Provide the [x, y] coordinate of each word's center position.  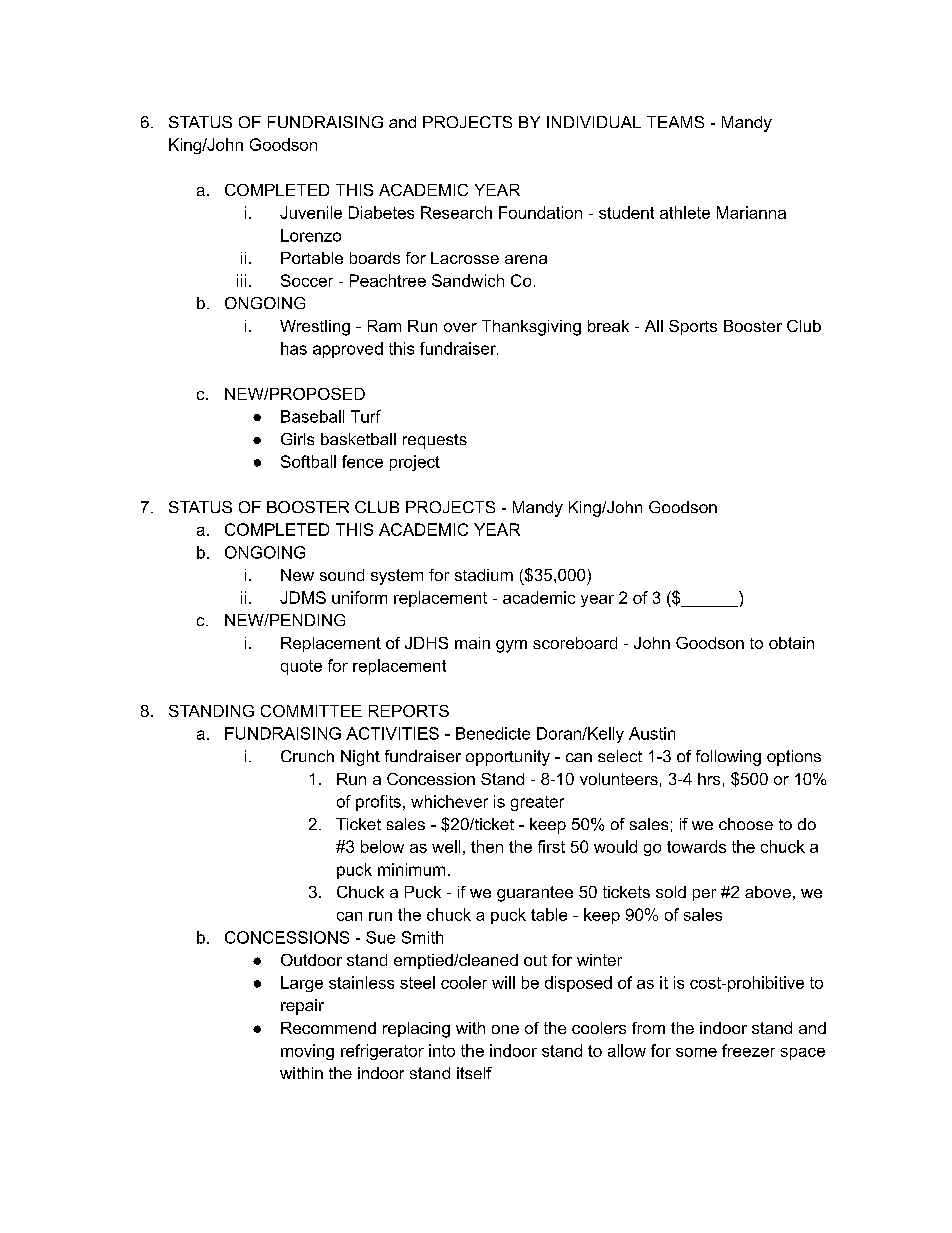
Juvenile [311, 212]
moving [307, 1052]
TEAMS [675, 122]
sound [342, 575]
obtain [791, 643]
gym [511, 646]
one [505, 1029]
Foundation [540, 212]
